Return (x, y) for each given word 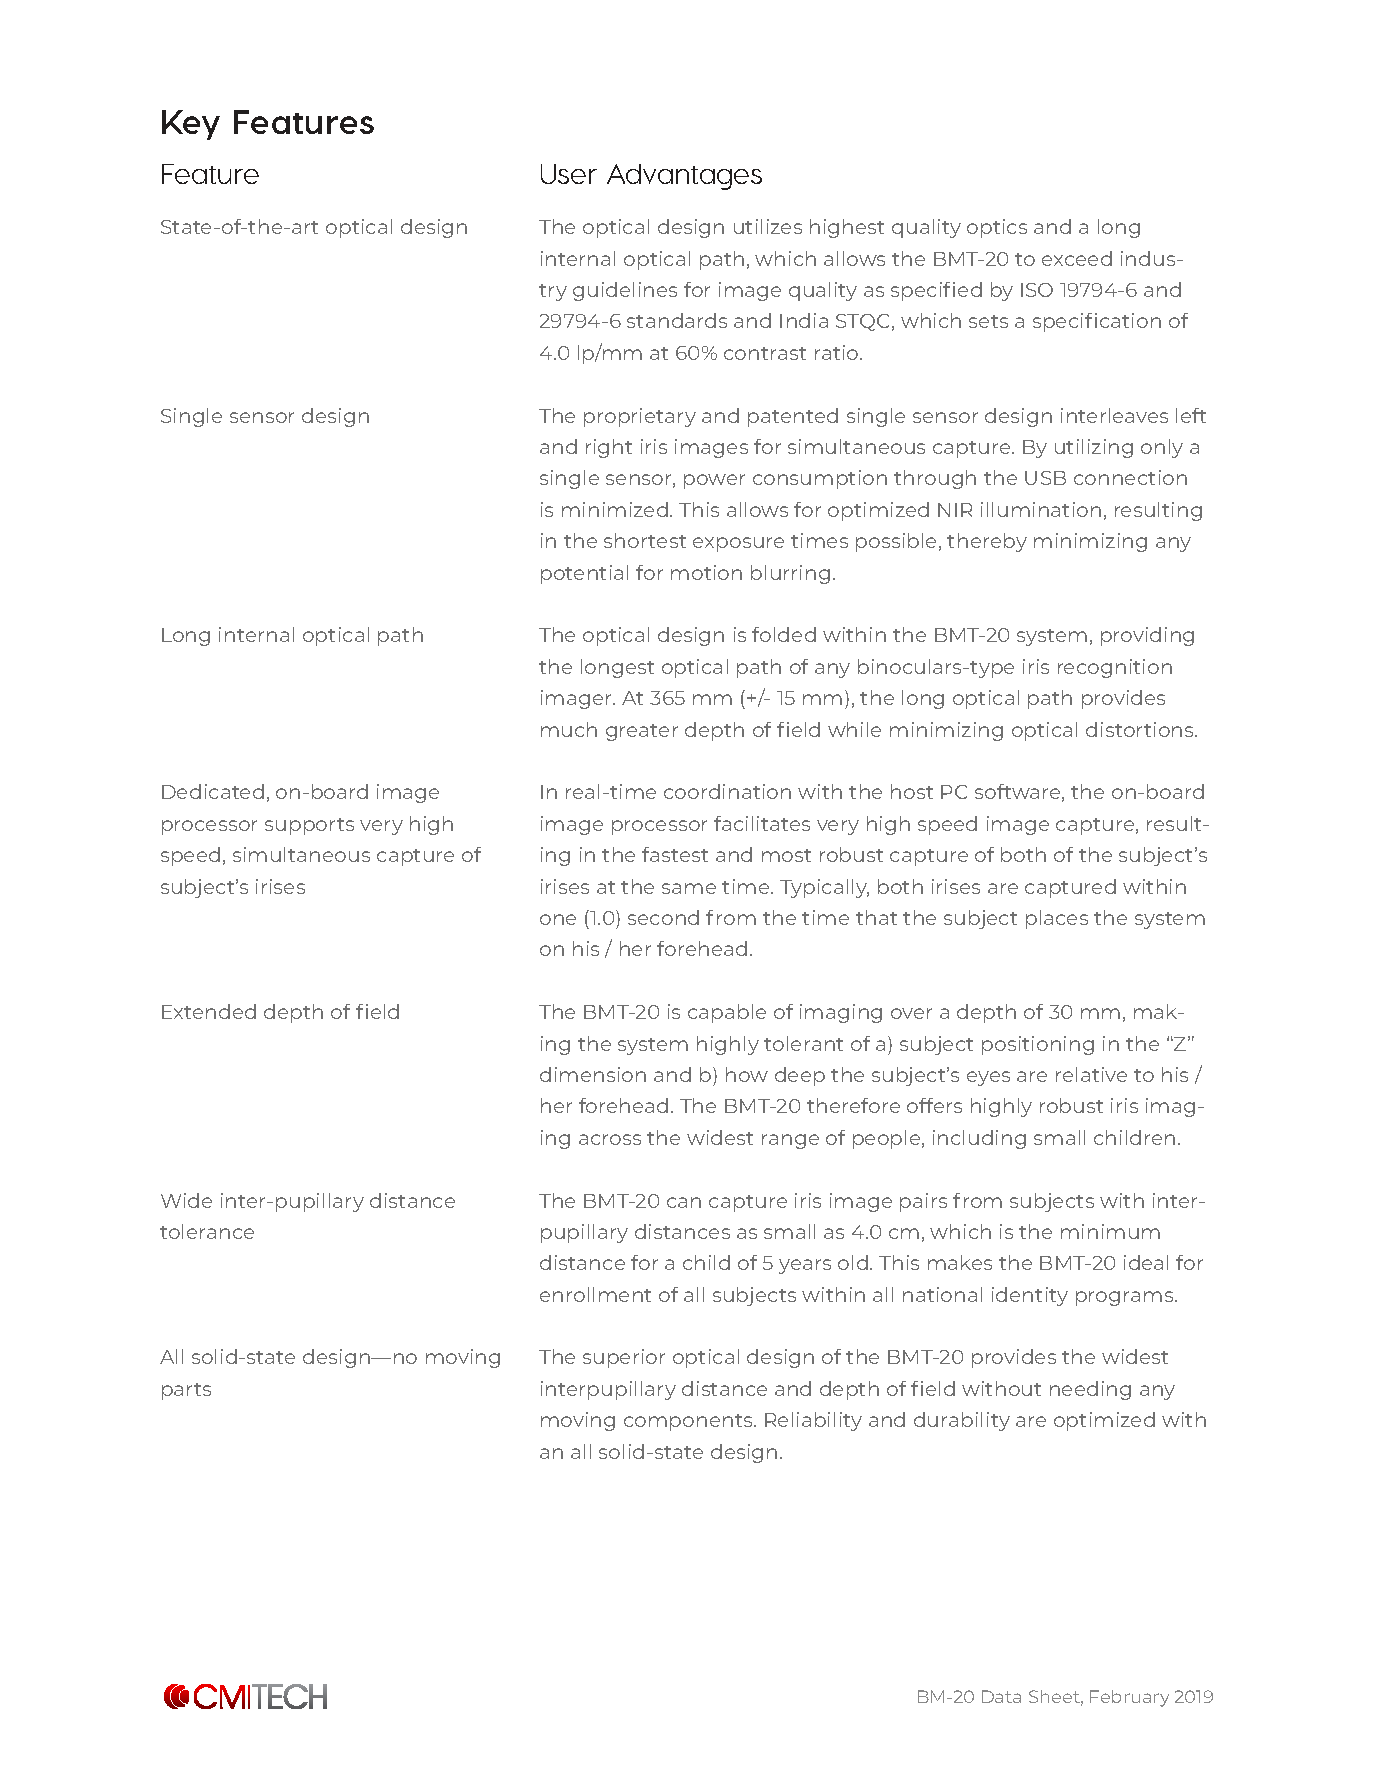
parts (186, 1391)
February (1129, 1698)
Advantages (684, 177)
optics (997, 228)
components (689, 1422)
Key (191, 125)
